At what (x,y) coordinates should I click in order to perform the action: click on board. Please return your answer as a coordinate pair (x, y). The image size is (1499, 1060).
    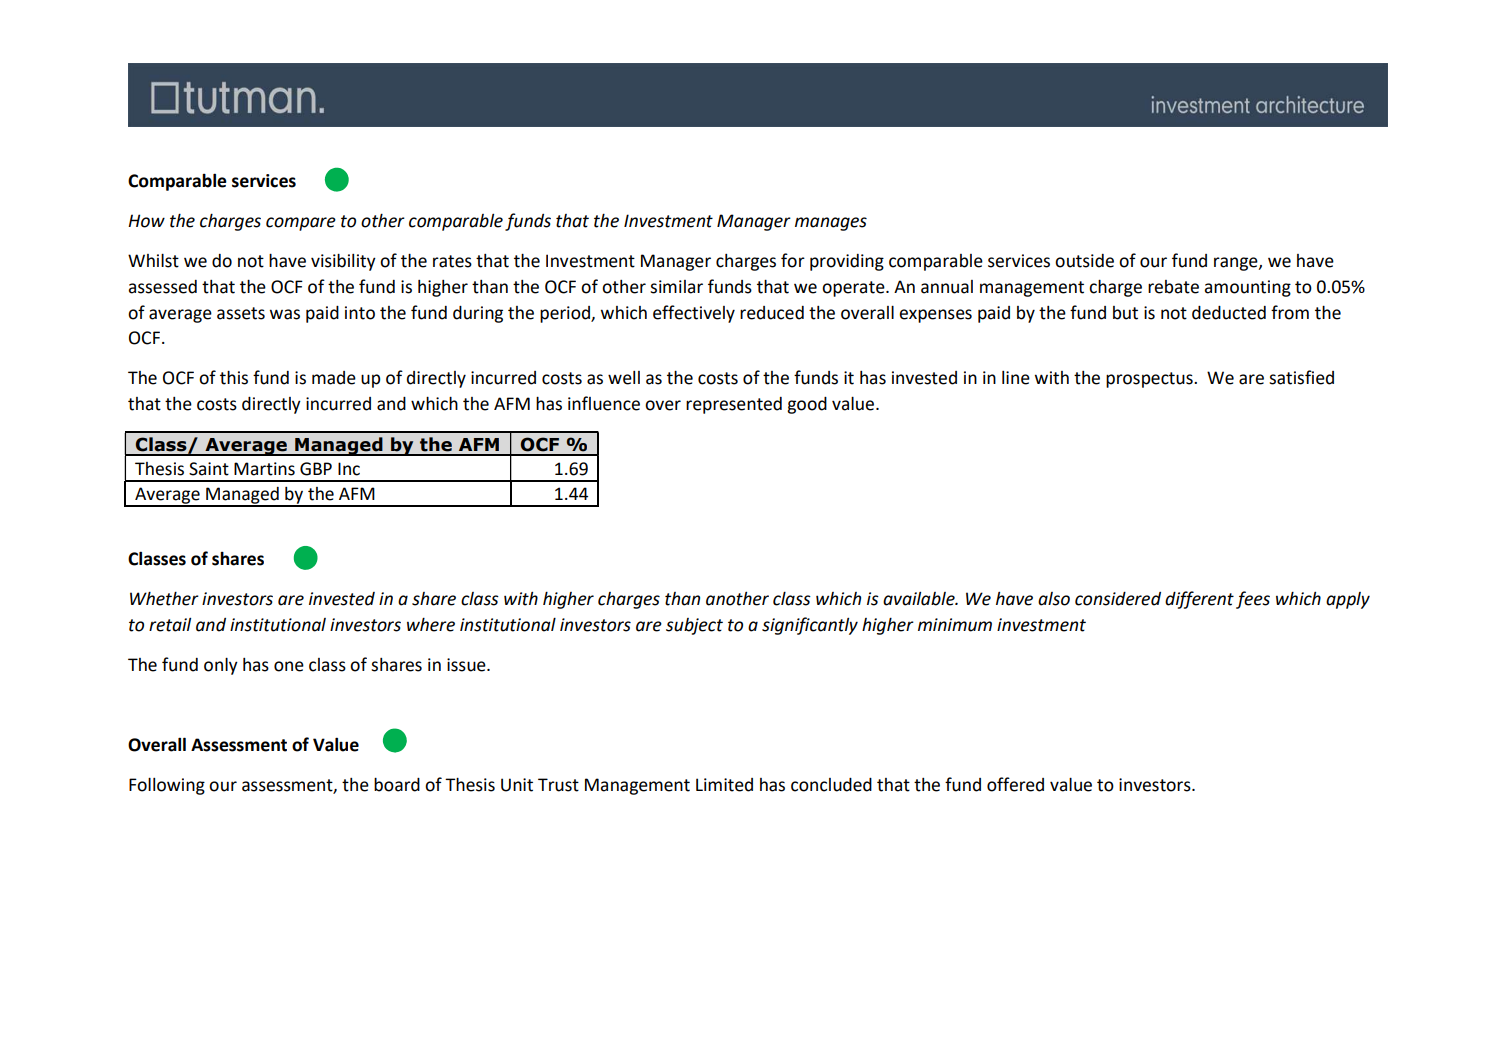
    Looking at the image, I should click on (397, 785).
